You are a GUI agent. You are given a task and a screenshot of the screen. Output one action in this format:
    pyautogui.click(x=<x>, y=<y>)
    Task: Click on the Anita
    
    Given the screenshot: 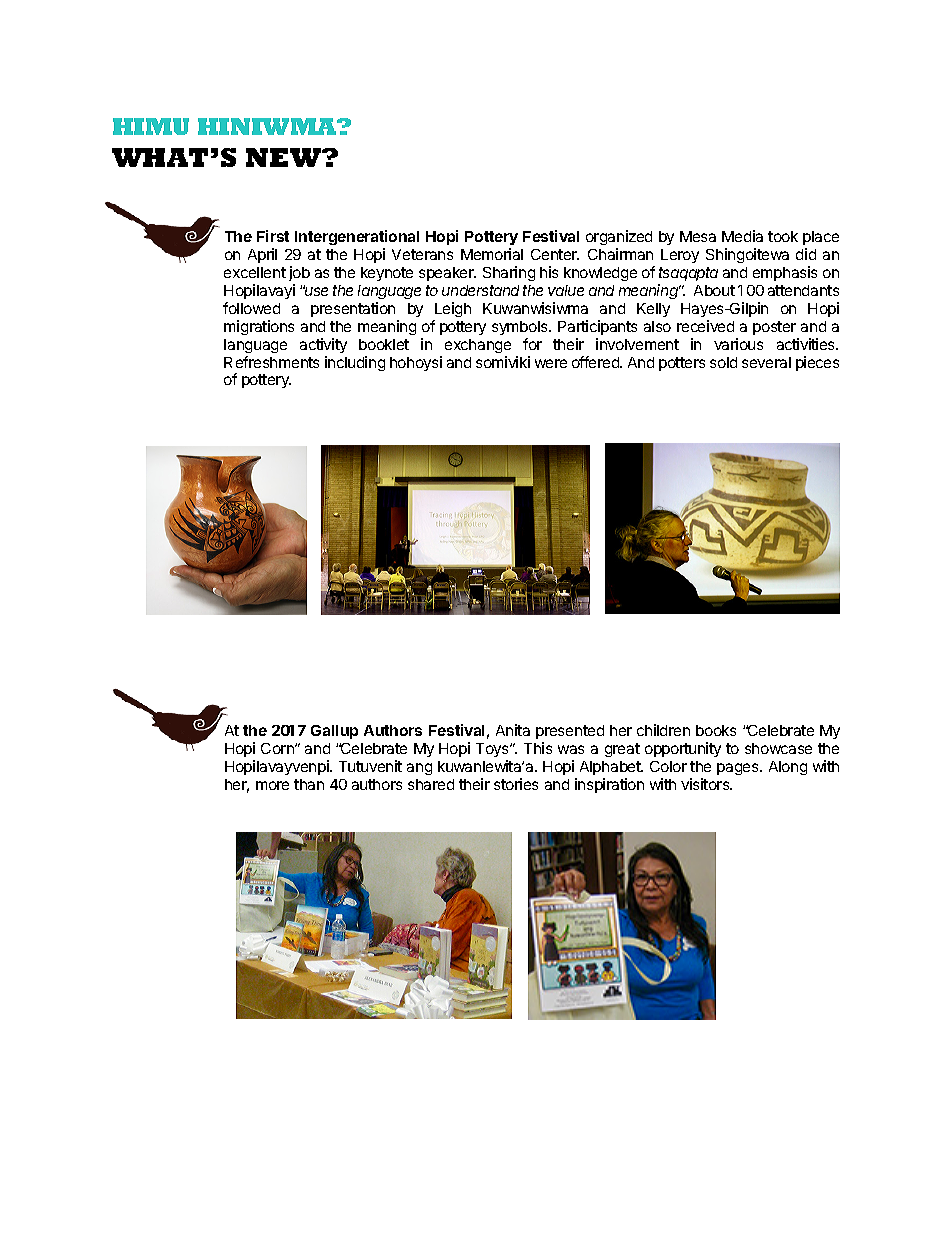 What is the action you would take?
    pyautogui.click(x=513, y=730)
